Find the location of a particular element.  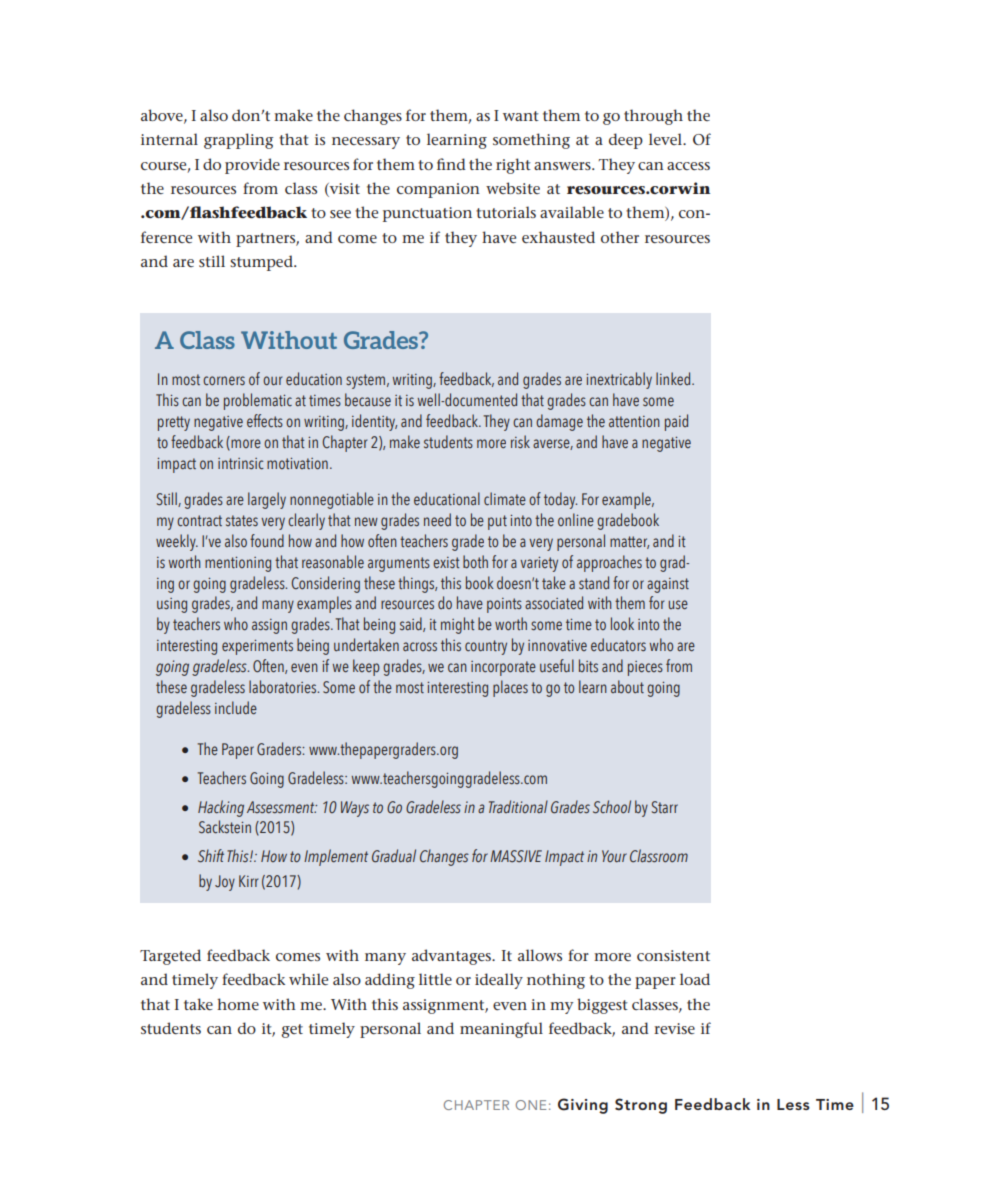

inextricably is located at coordinates (619, 380).
